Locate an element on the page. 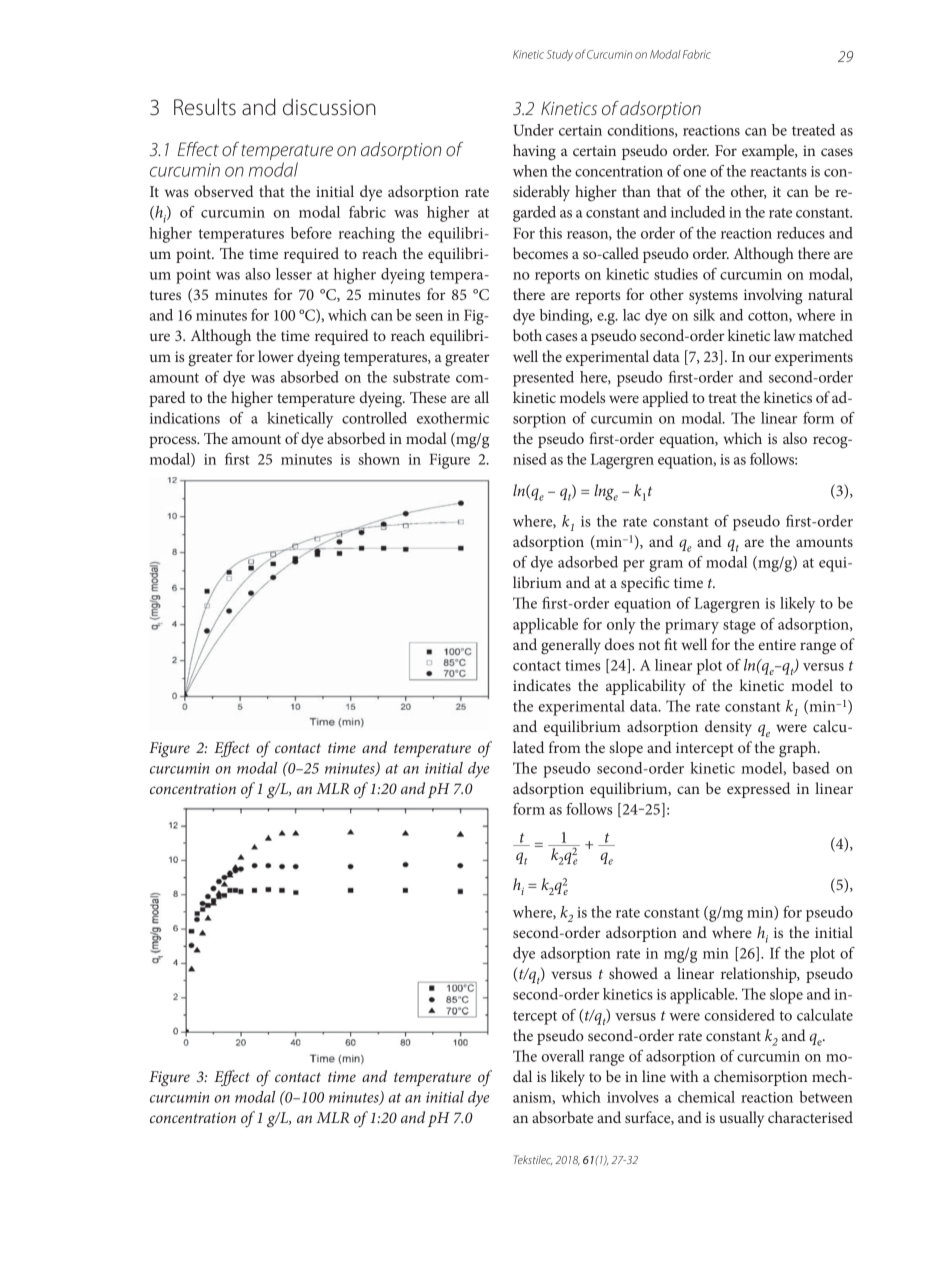  Results is located at coordinates (205, 107).
